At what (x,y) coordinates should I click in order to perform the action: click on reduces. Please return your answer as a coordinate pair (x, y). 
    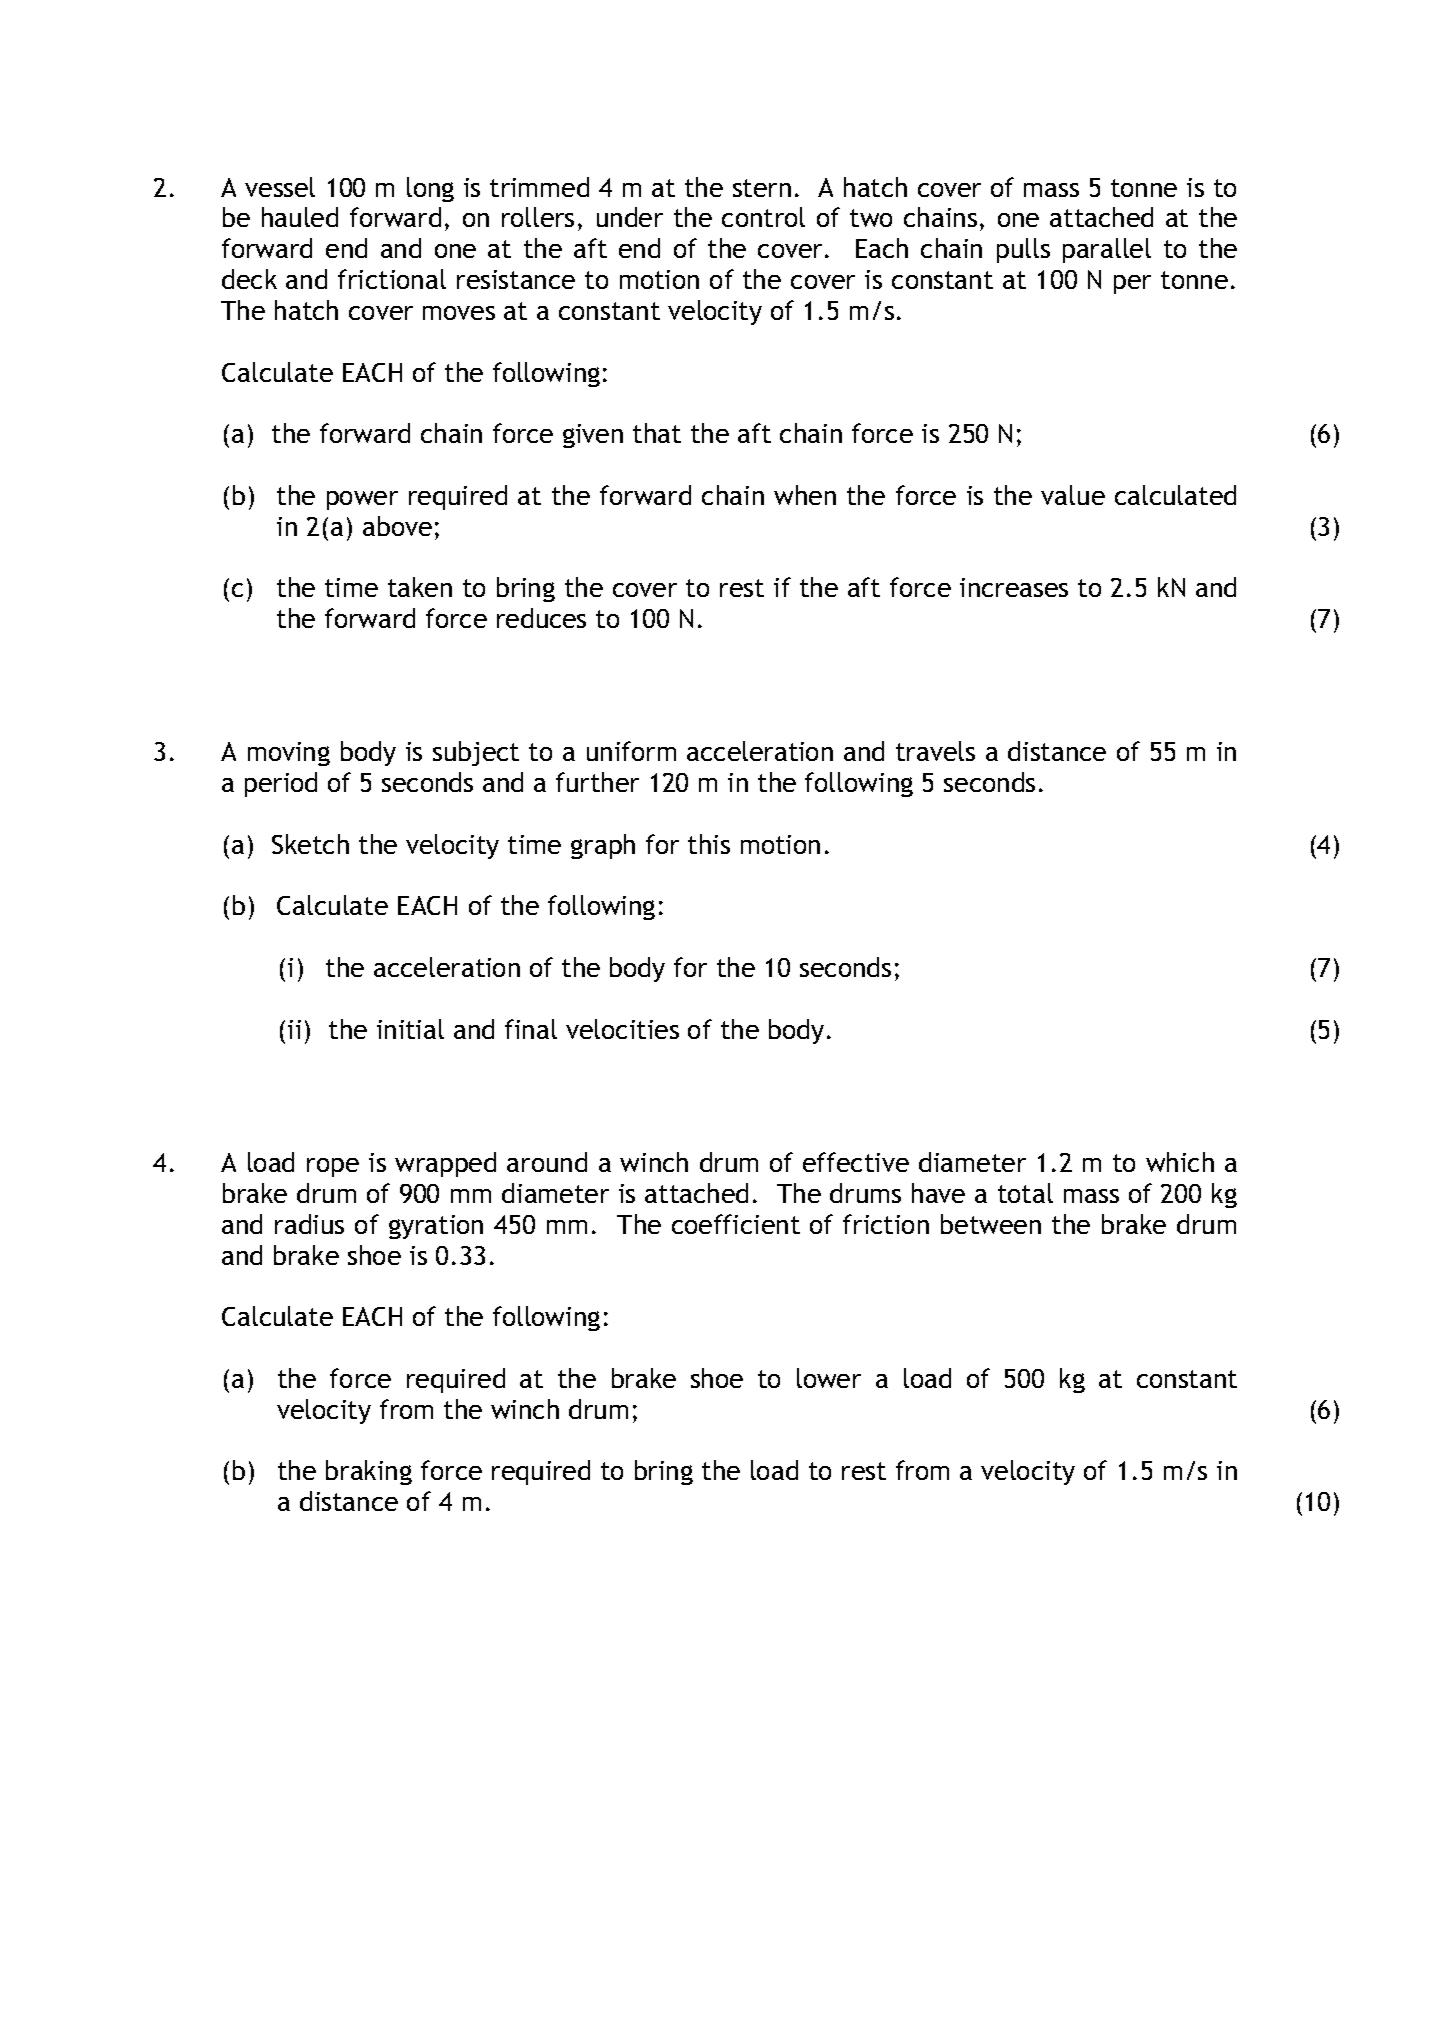
    Looking at the image, I should click on (541, 618).
